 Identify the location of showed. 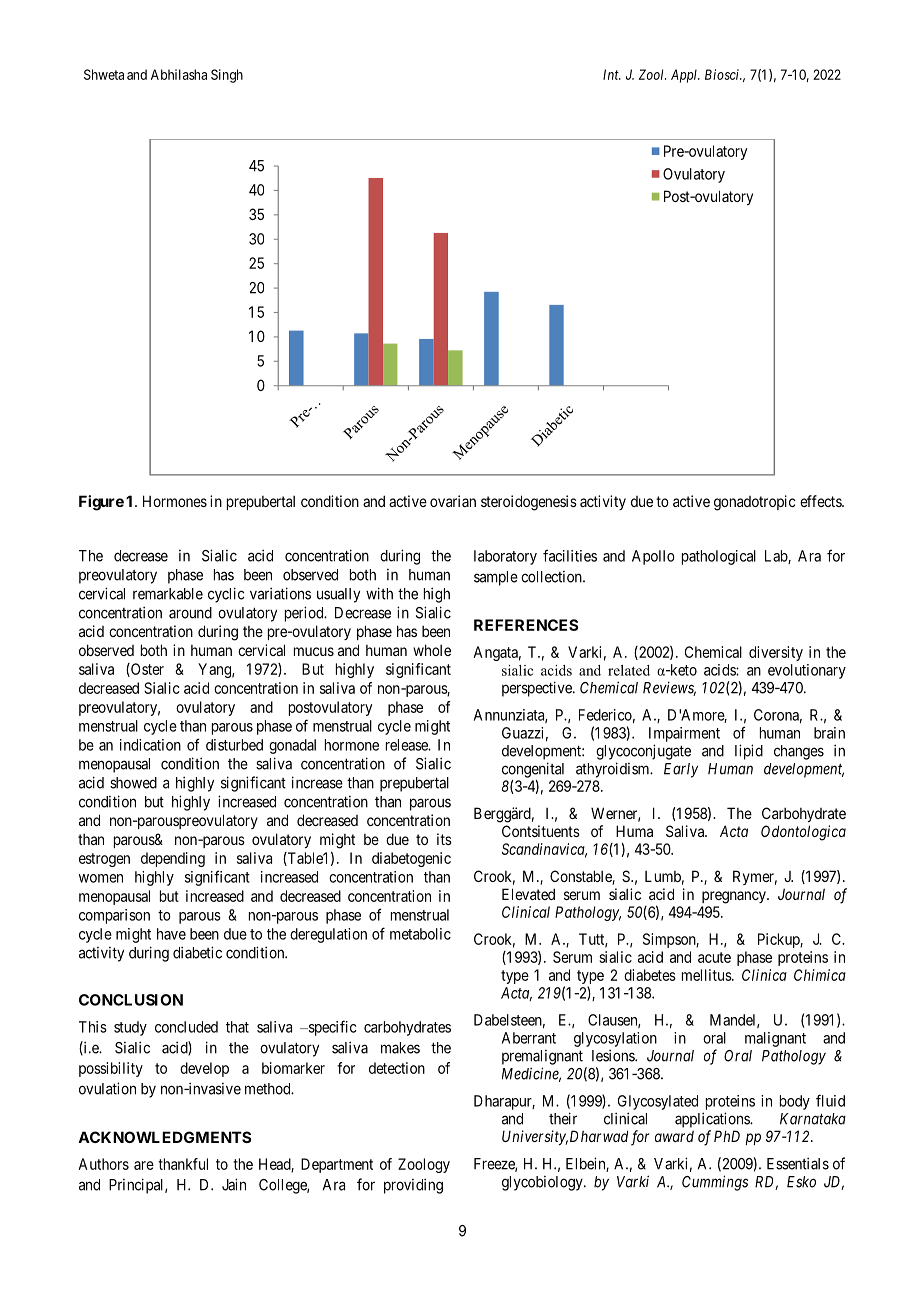
(133, 783).
